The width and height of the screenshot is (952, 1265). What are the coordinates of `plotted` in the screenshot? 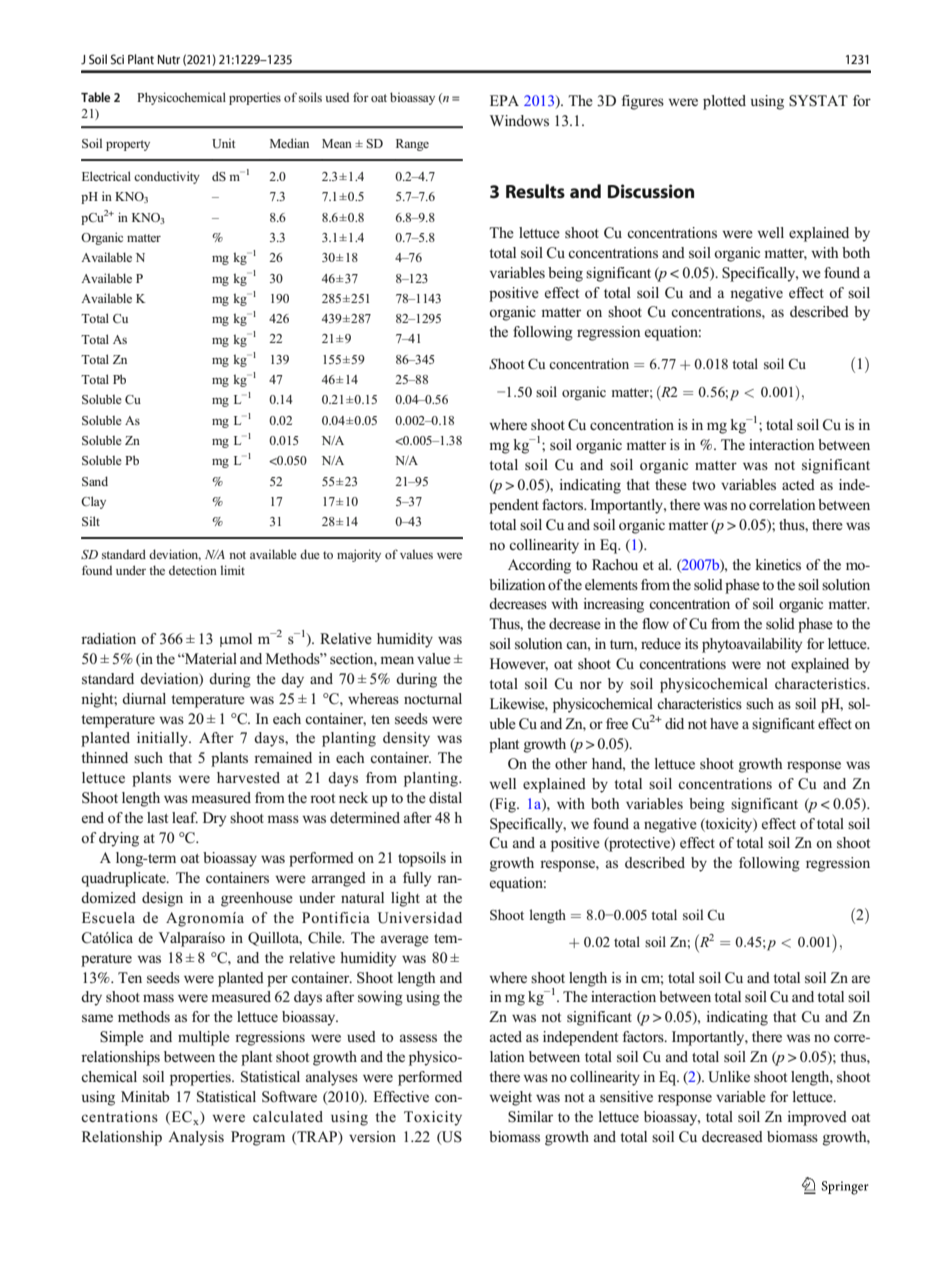 It's located at (724, 102).
